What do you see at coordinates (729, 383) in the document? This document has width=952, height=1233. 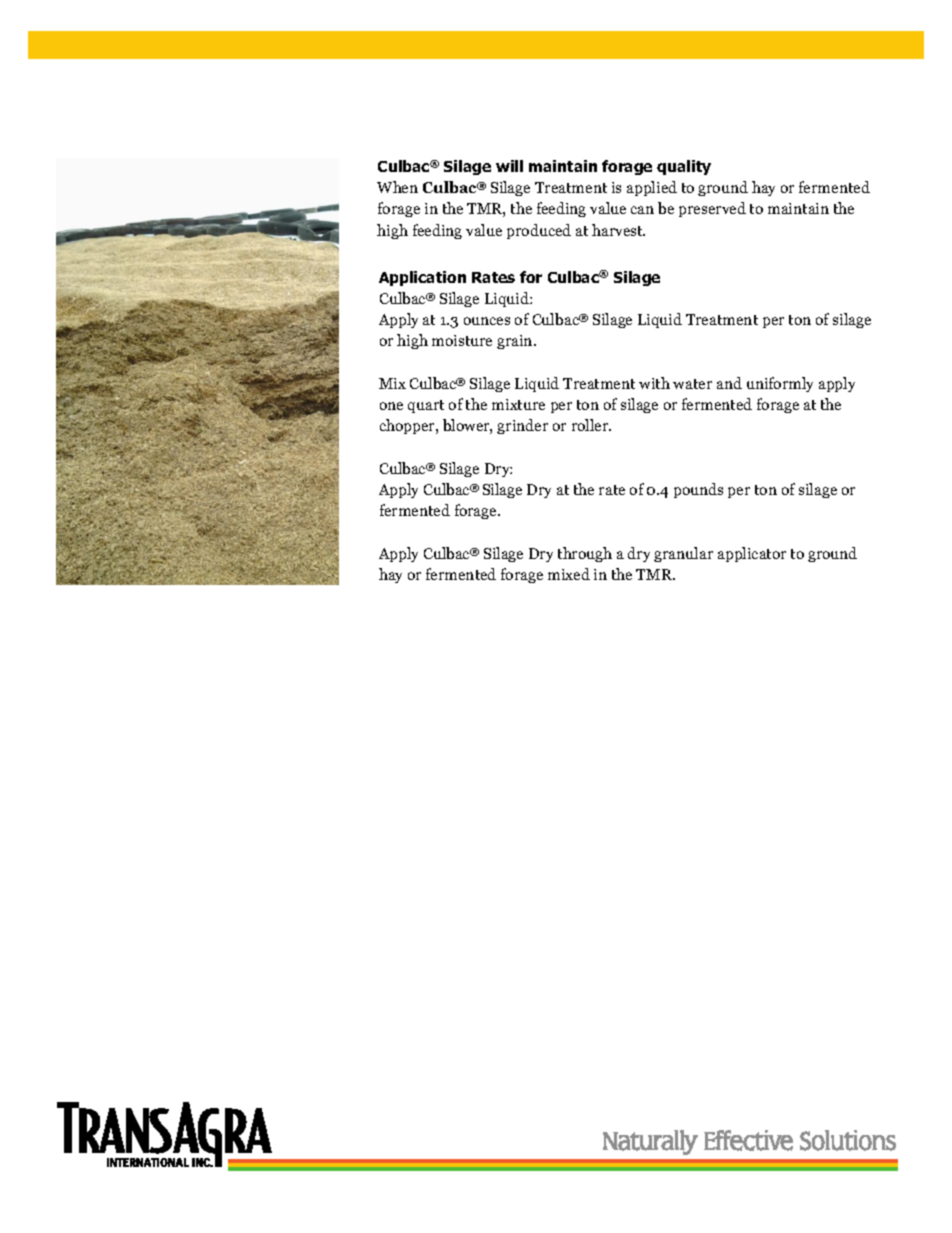 I see `and` at bounding box center [729, 383].
